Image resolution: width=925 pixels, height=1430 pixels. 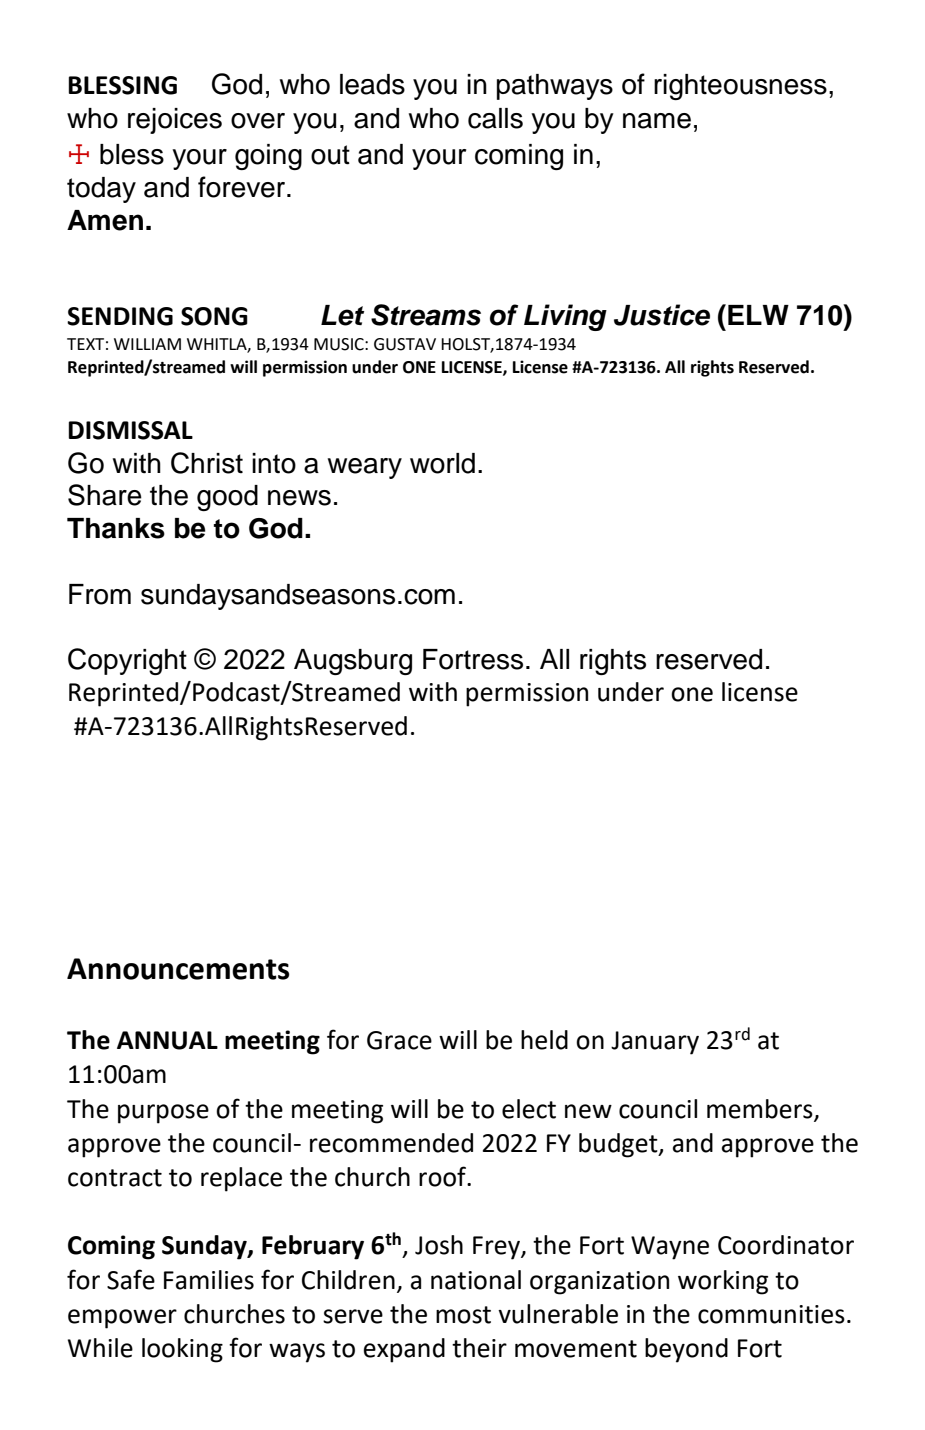 What do you see at coordinates (442, 463) in the page?
I see `world` at bounding box center [442, 463].
